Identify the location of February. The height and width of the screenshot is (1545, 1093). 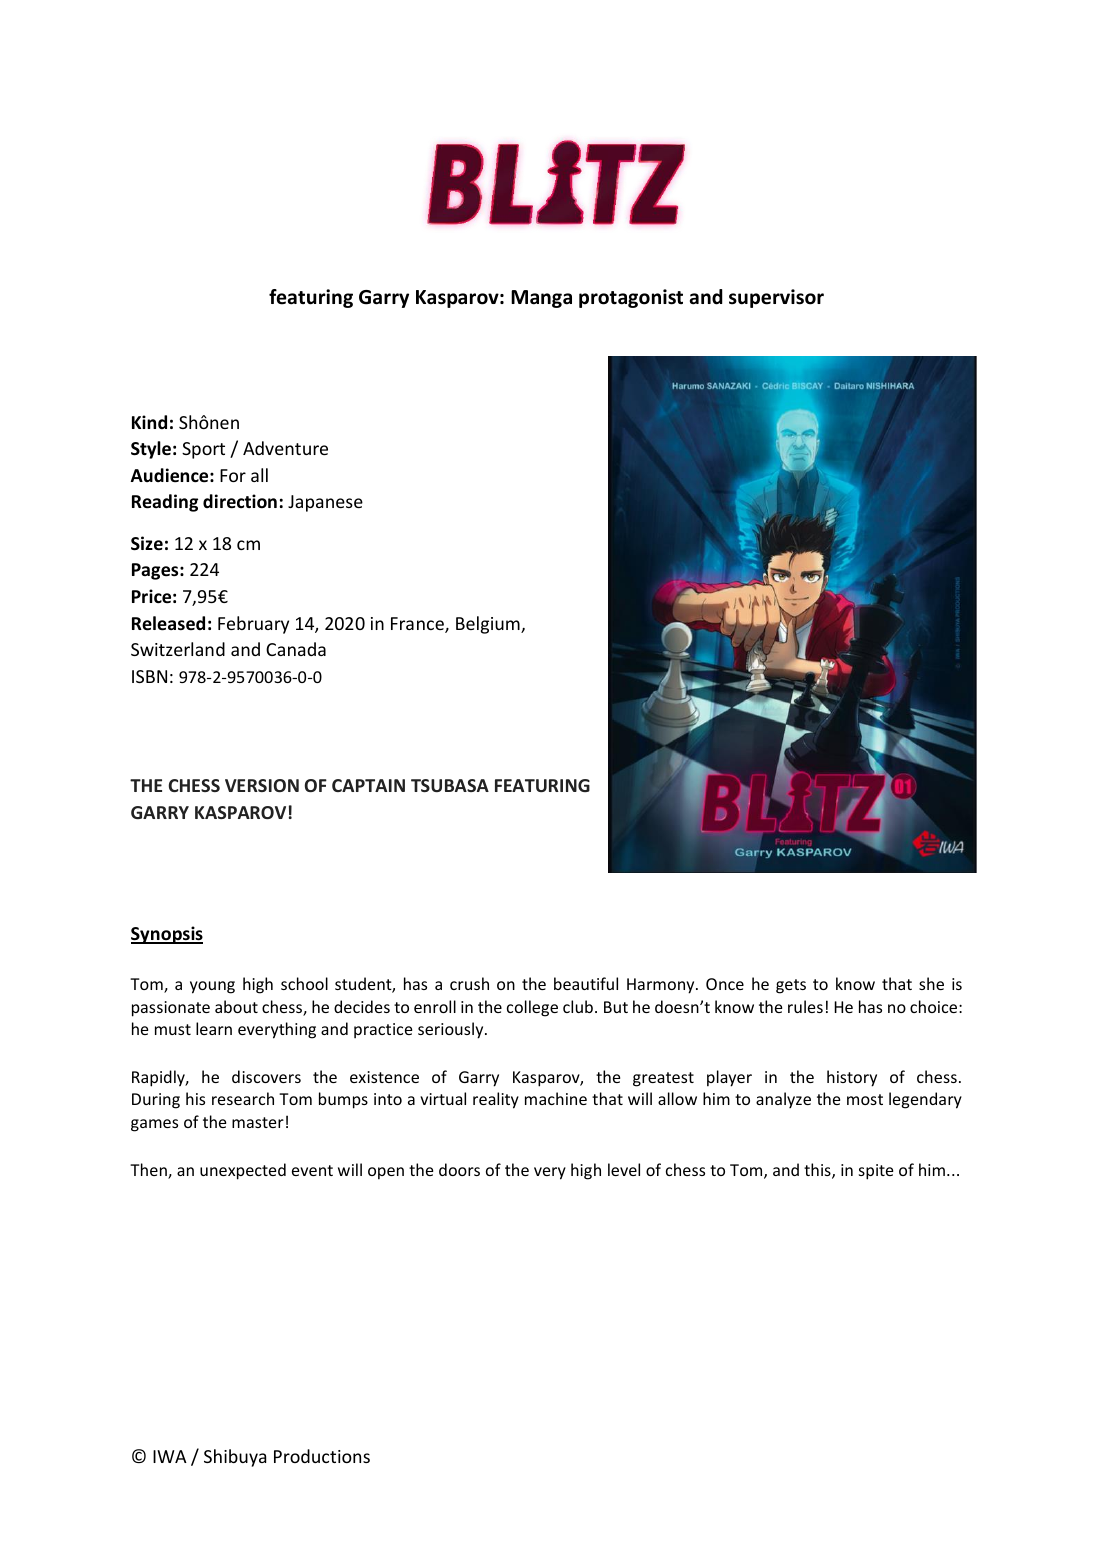
(253, 625).
